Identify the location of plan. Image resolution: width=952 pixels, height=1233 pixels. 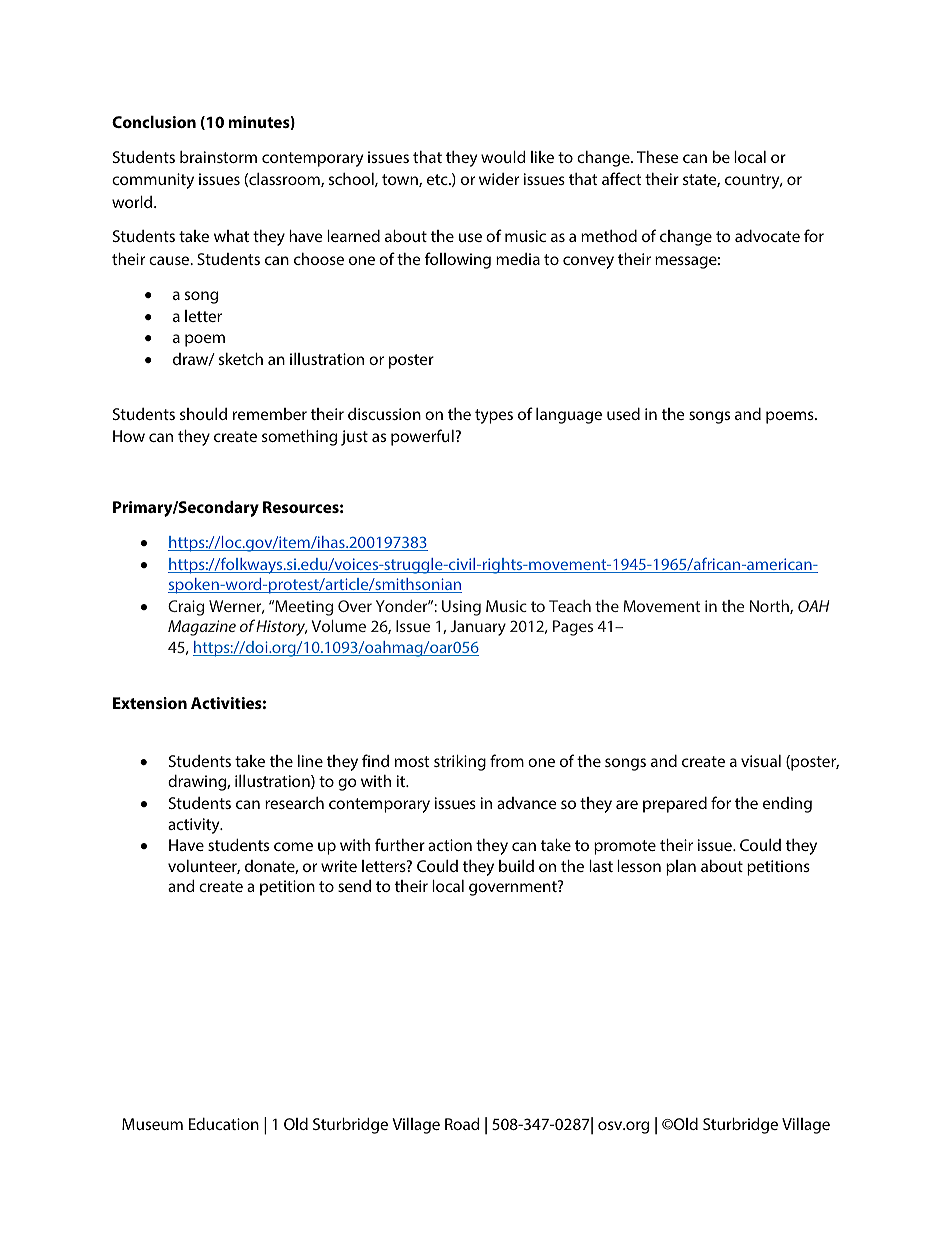
(681, 868).
